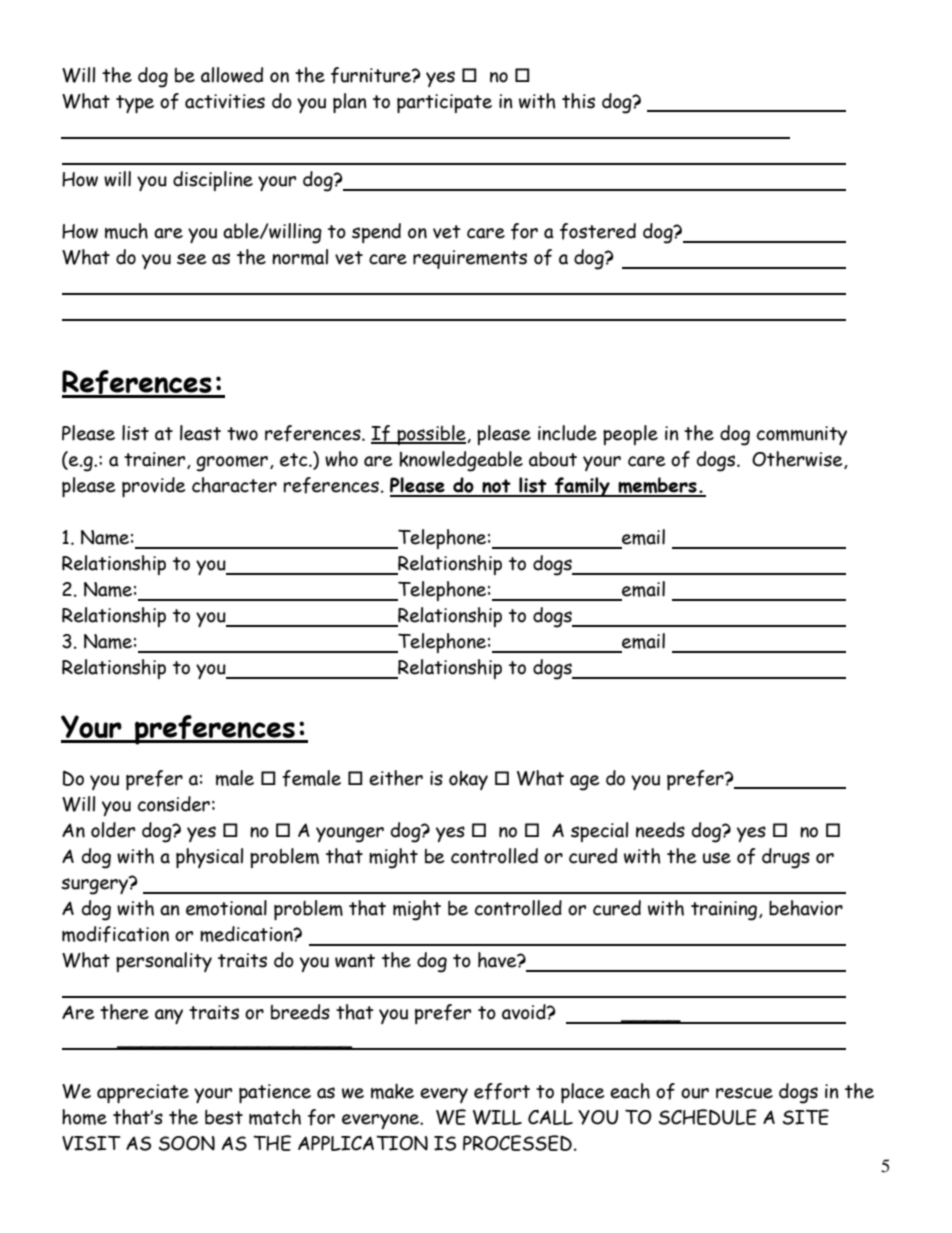  I want to click on consider, so click(174, 804).
